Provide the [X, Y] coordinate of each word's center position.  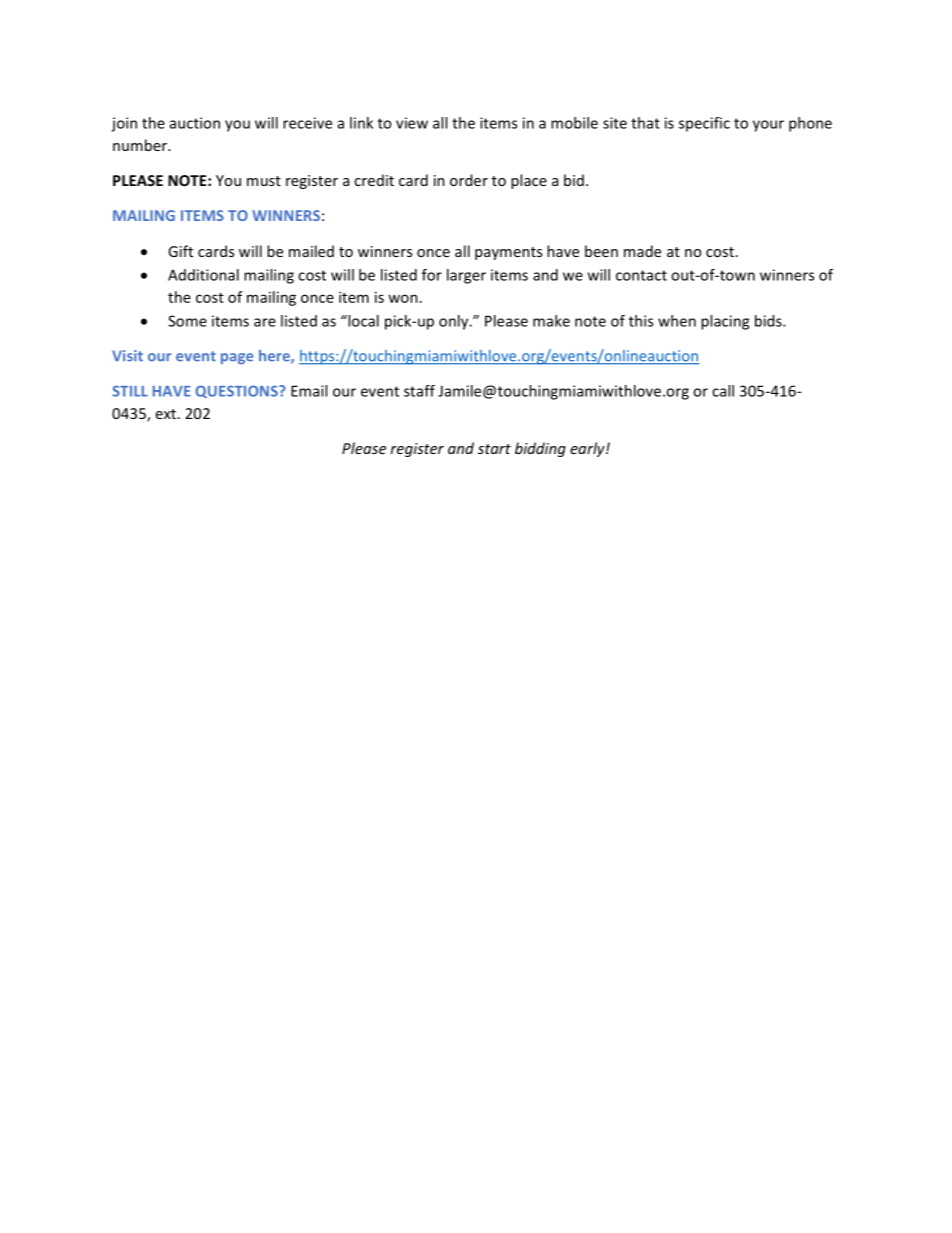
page [237, 358]
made [642, 251]
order [469, 180]
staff [419, 391]
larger [466, 276]
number [141, 145]
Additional [203, 275]
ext [166, 414]
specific [704, 124]
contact [641, 275]
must [264, 181]
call [723, 391]
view [412, 123]
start [494, 449]
